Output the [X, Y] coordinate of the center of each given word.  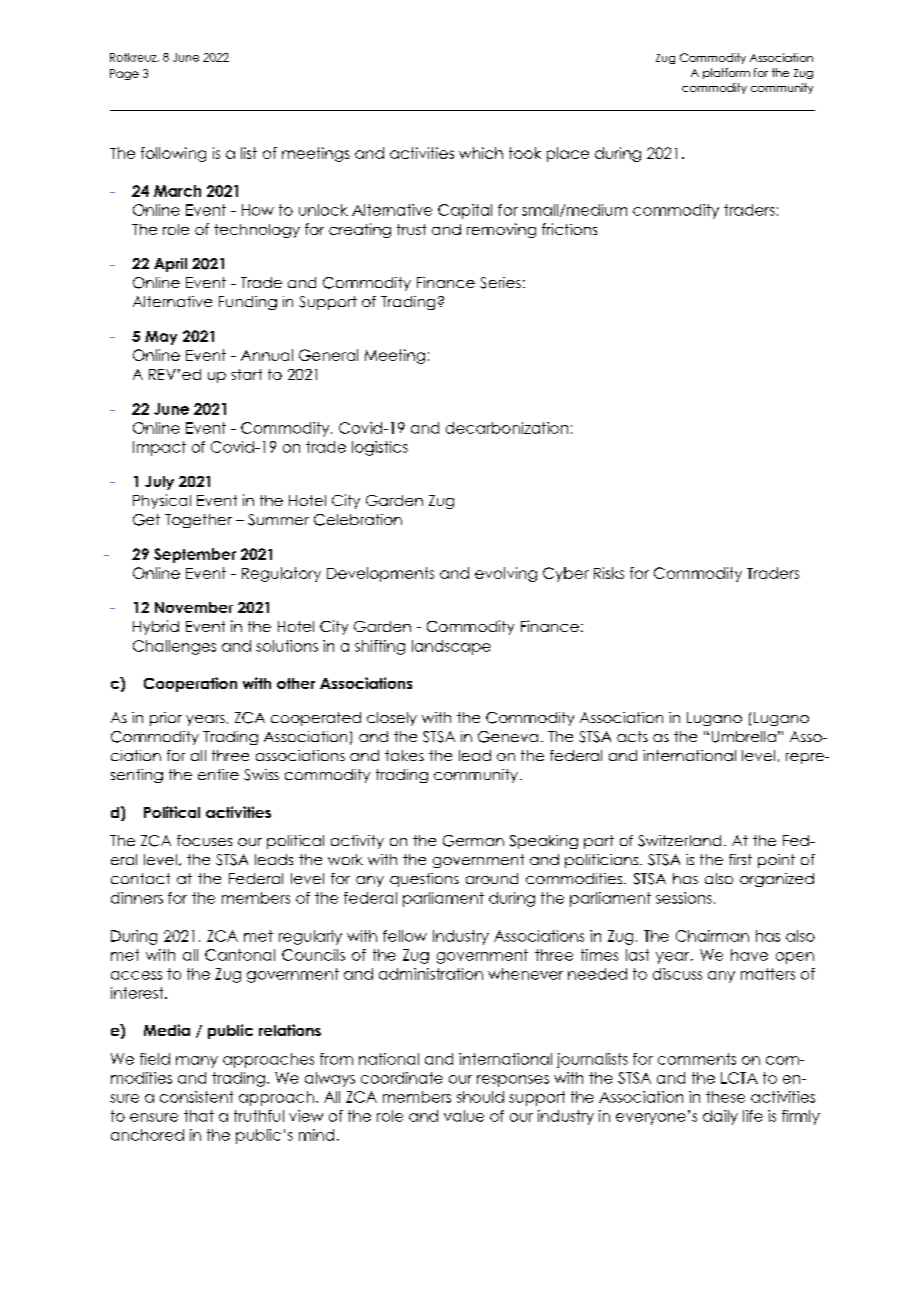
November [194, 607]
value [464, 1116]
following [173, 154]
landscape [451, 647]
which [481, 153]
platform [726, 73]
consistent [196, 1097]
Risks [609, 573]
